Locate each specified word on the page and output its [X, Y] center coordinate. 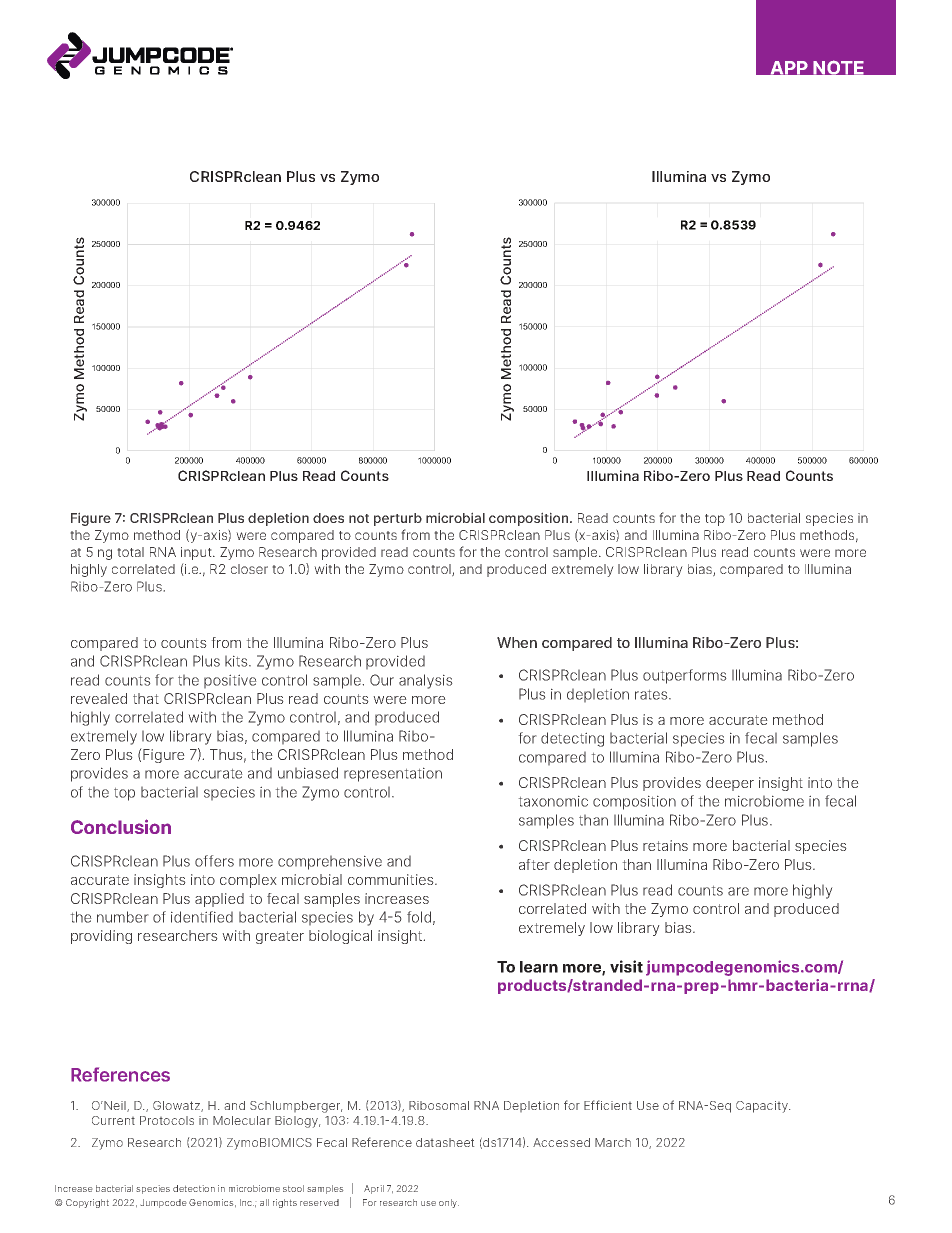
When [517, 642]
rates [652, 694]
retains [665, 845]
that [146, 698]
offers [214, 861]
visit [626, 966]
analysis [426, 681]
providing [101, 937]
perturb [398, 519]
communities [392, 879]
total [130, 552]
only [449, 1203]
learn [539, 967]
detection [194, 1188]
